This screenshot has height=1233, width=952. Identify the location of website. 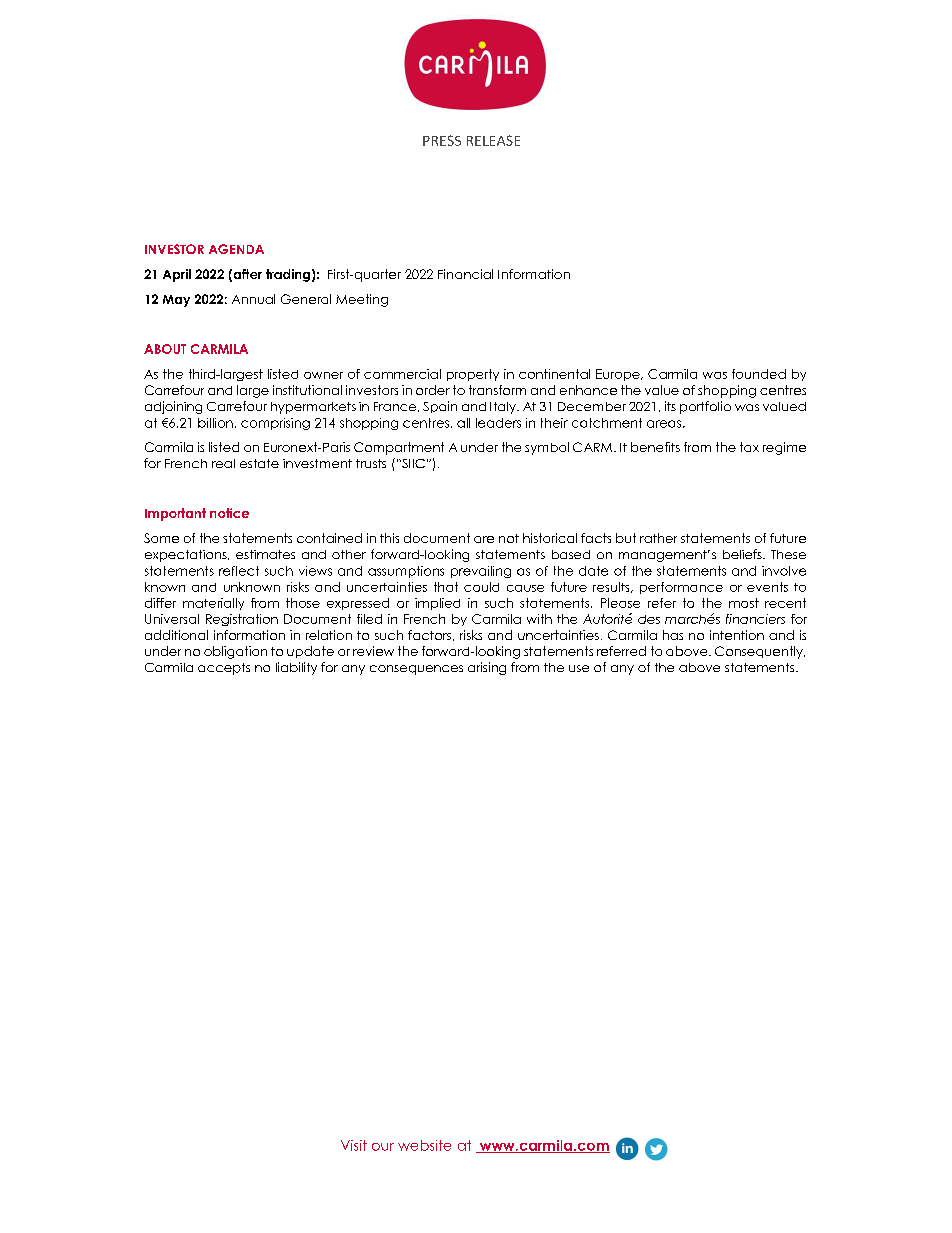
(424, 1145).
